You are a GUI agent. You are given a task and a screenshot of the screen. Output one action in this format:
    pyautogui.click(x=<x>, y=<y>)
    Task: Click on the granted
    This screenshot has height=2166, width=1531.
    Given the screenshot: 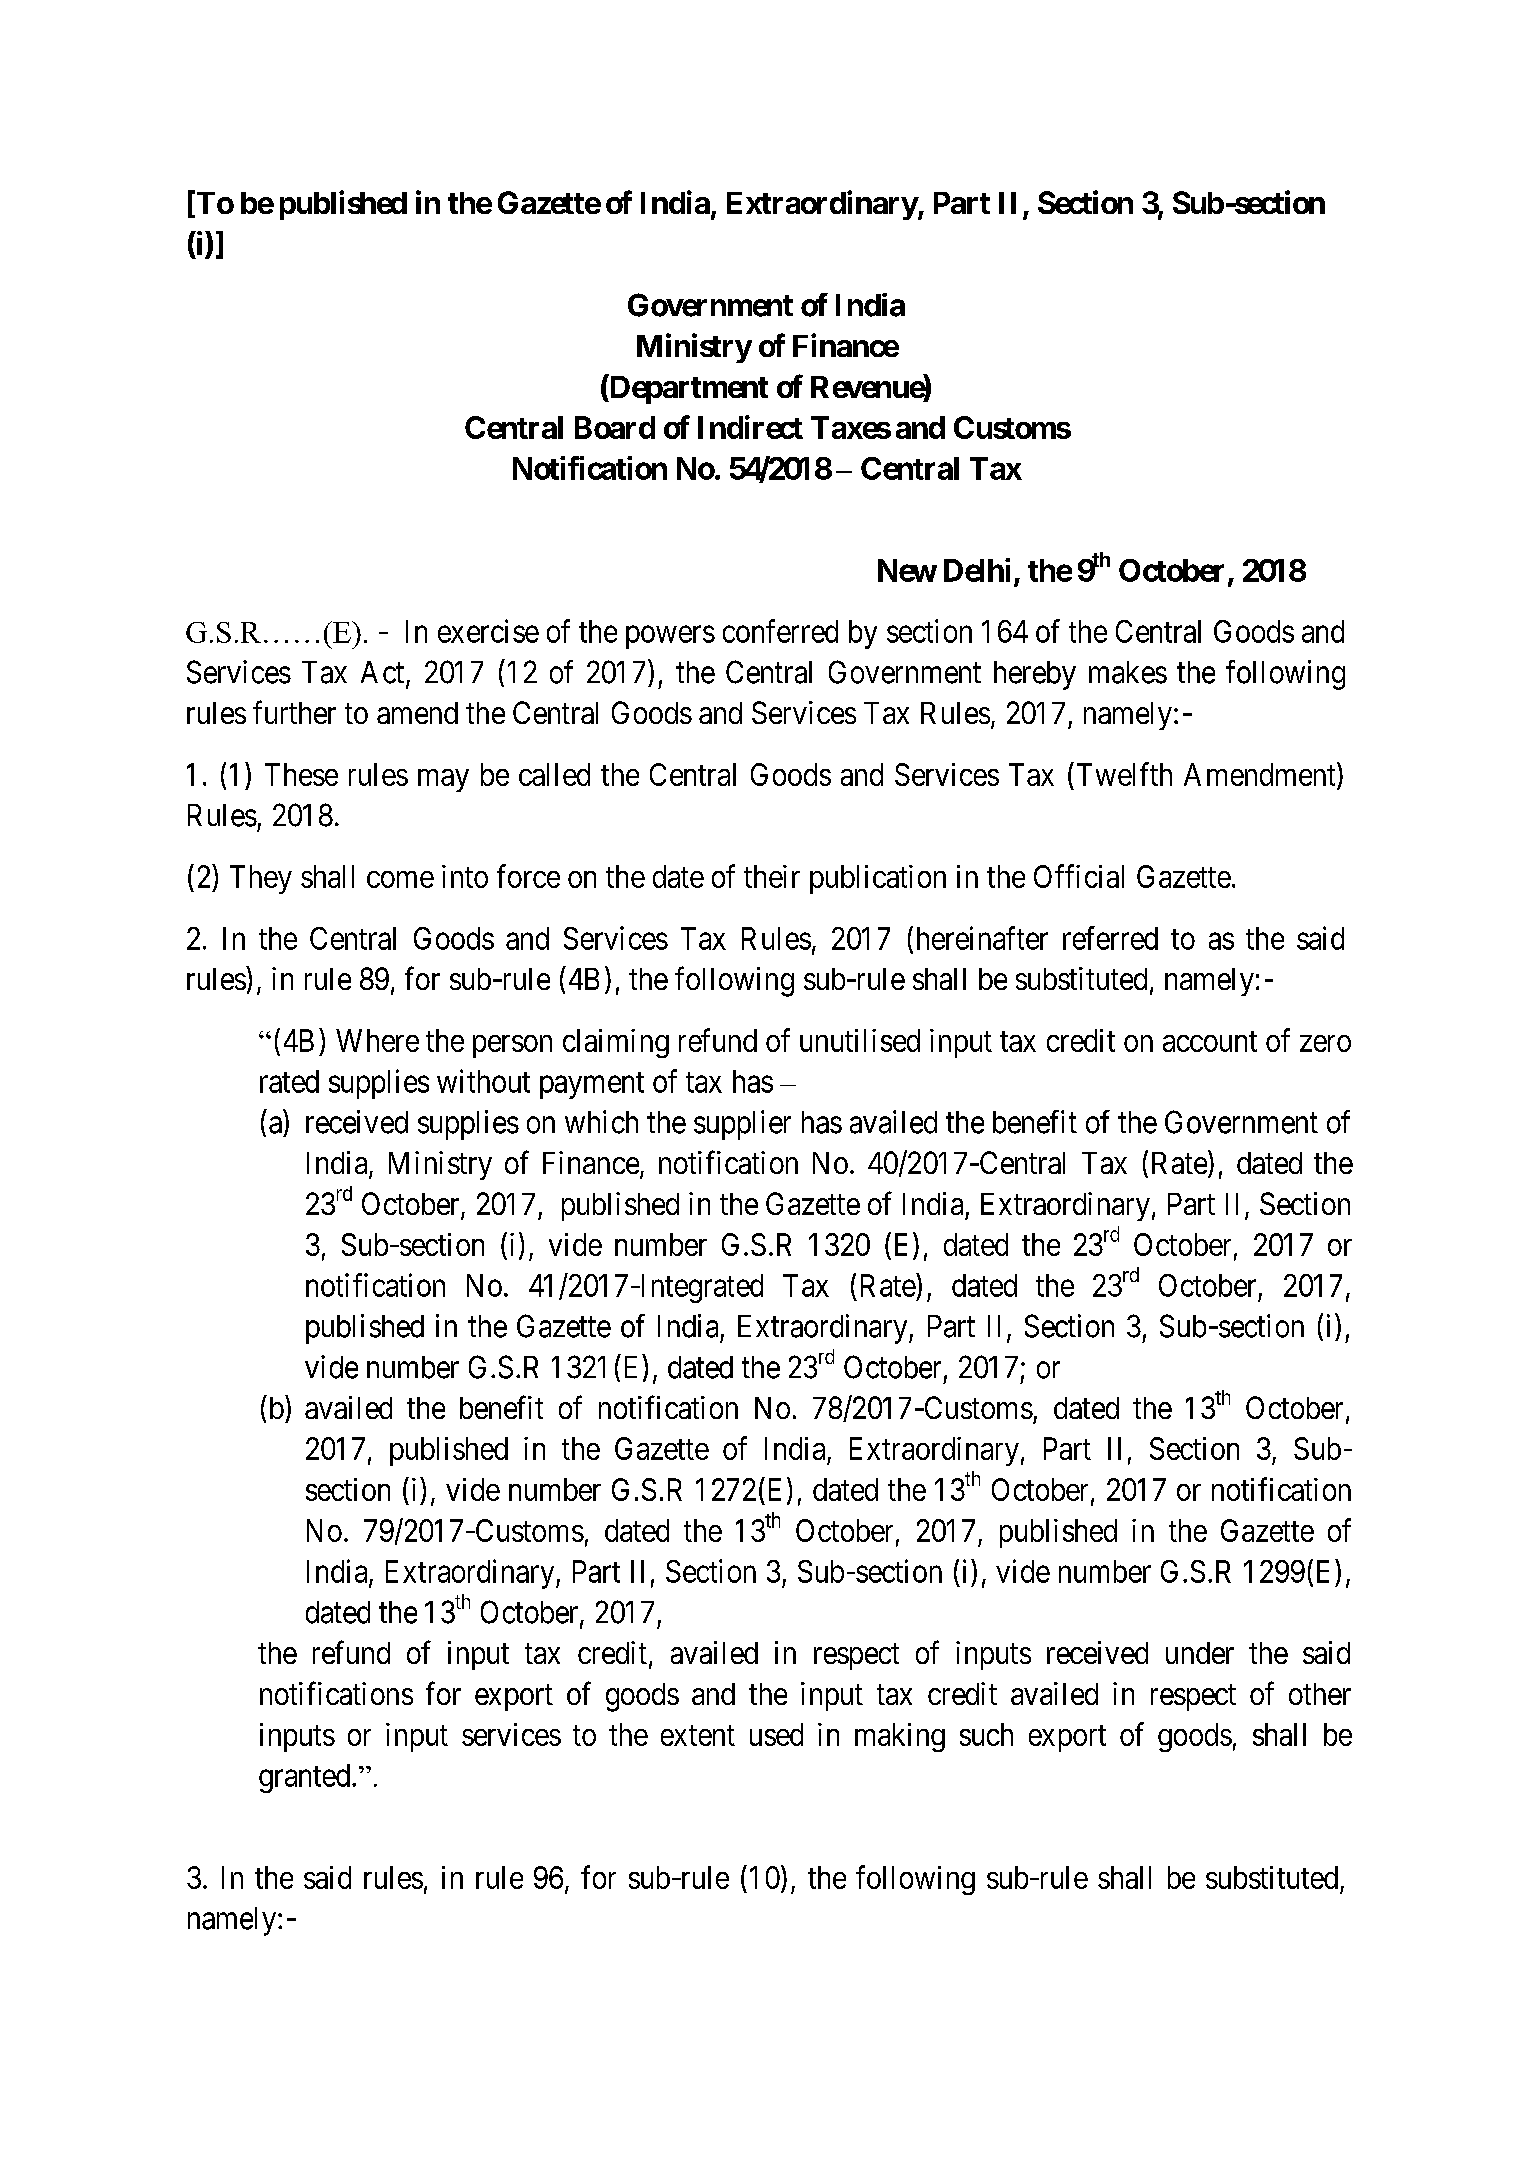 What is the action you would take?
    pyautogui.click(x=306, y=1778)
